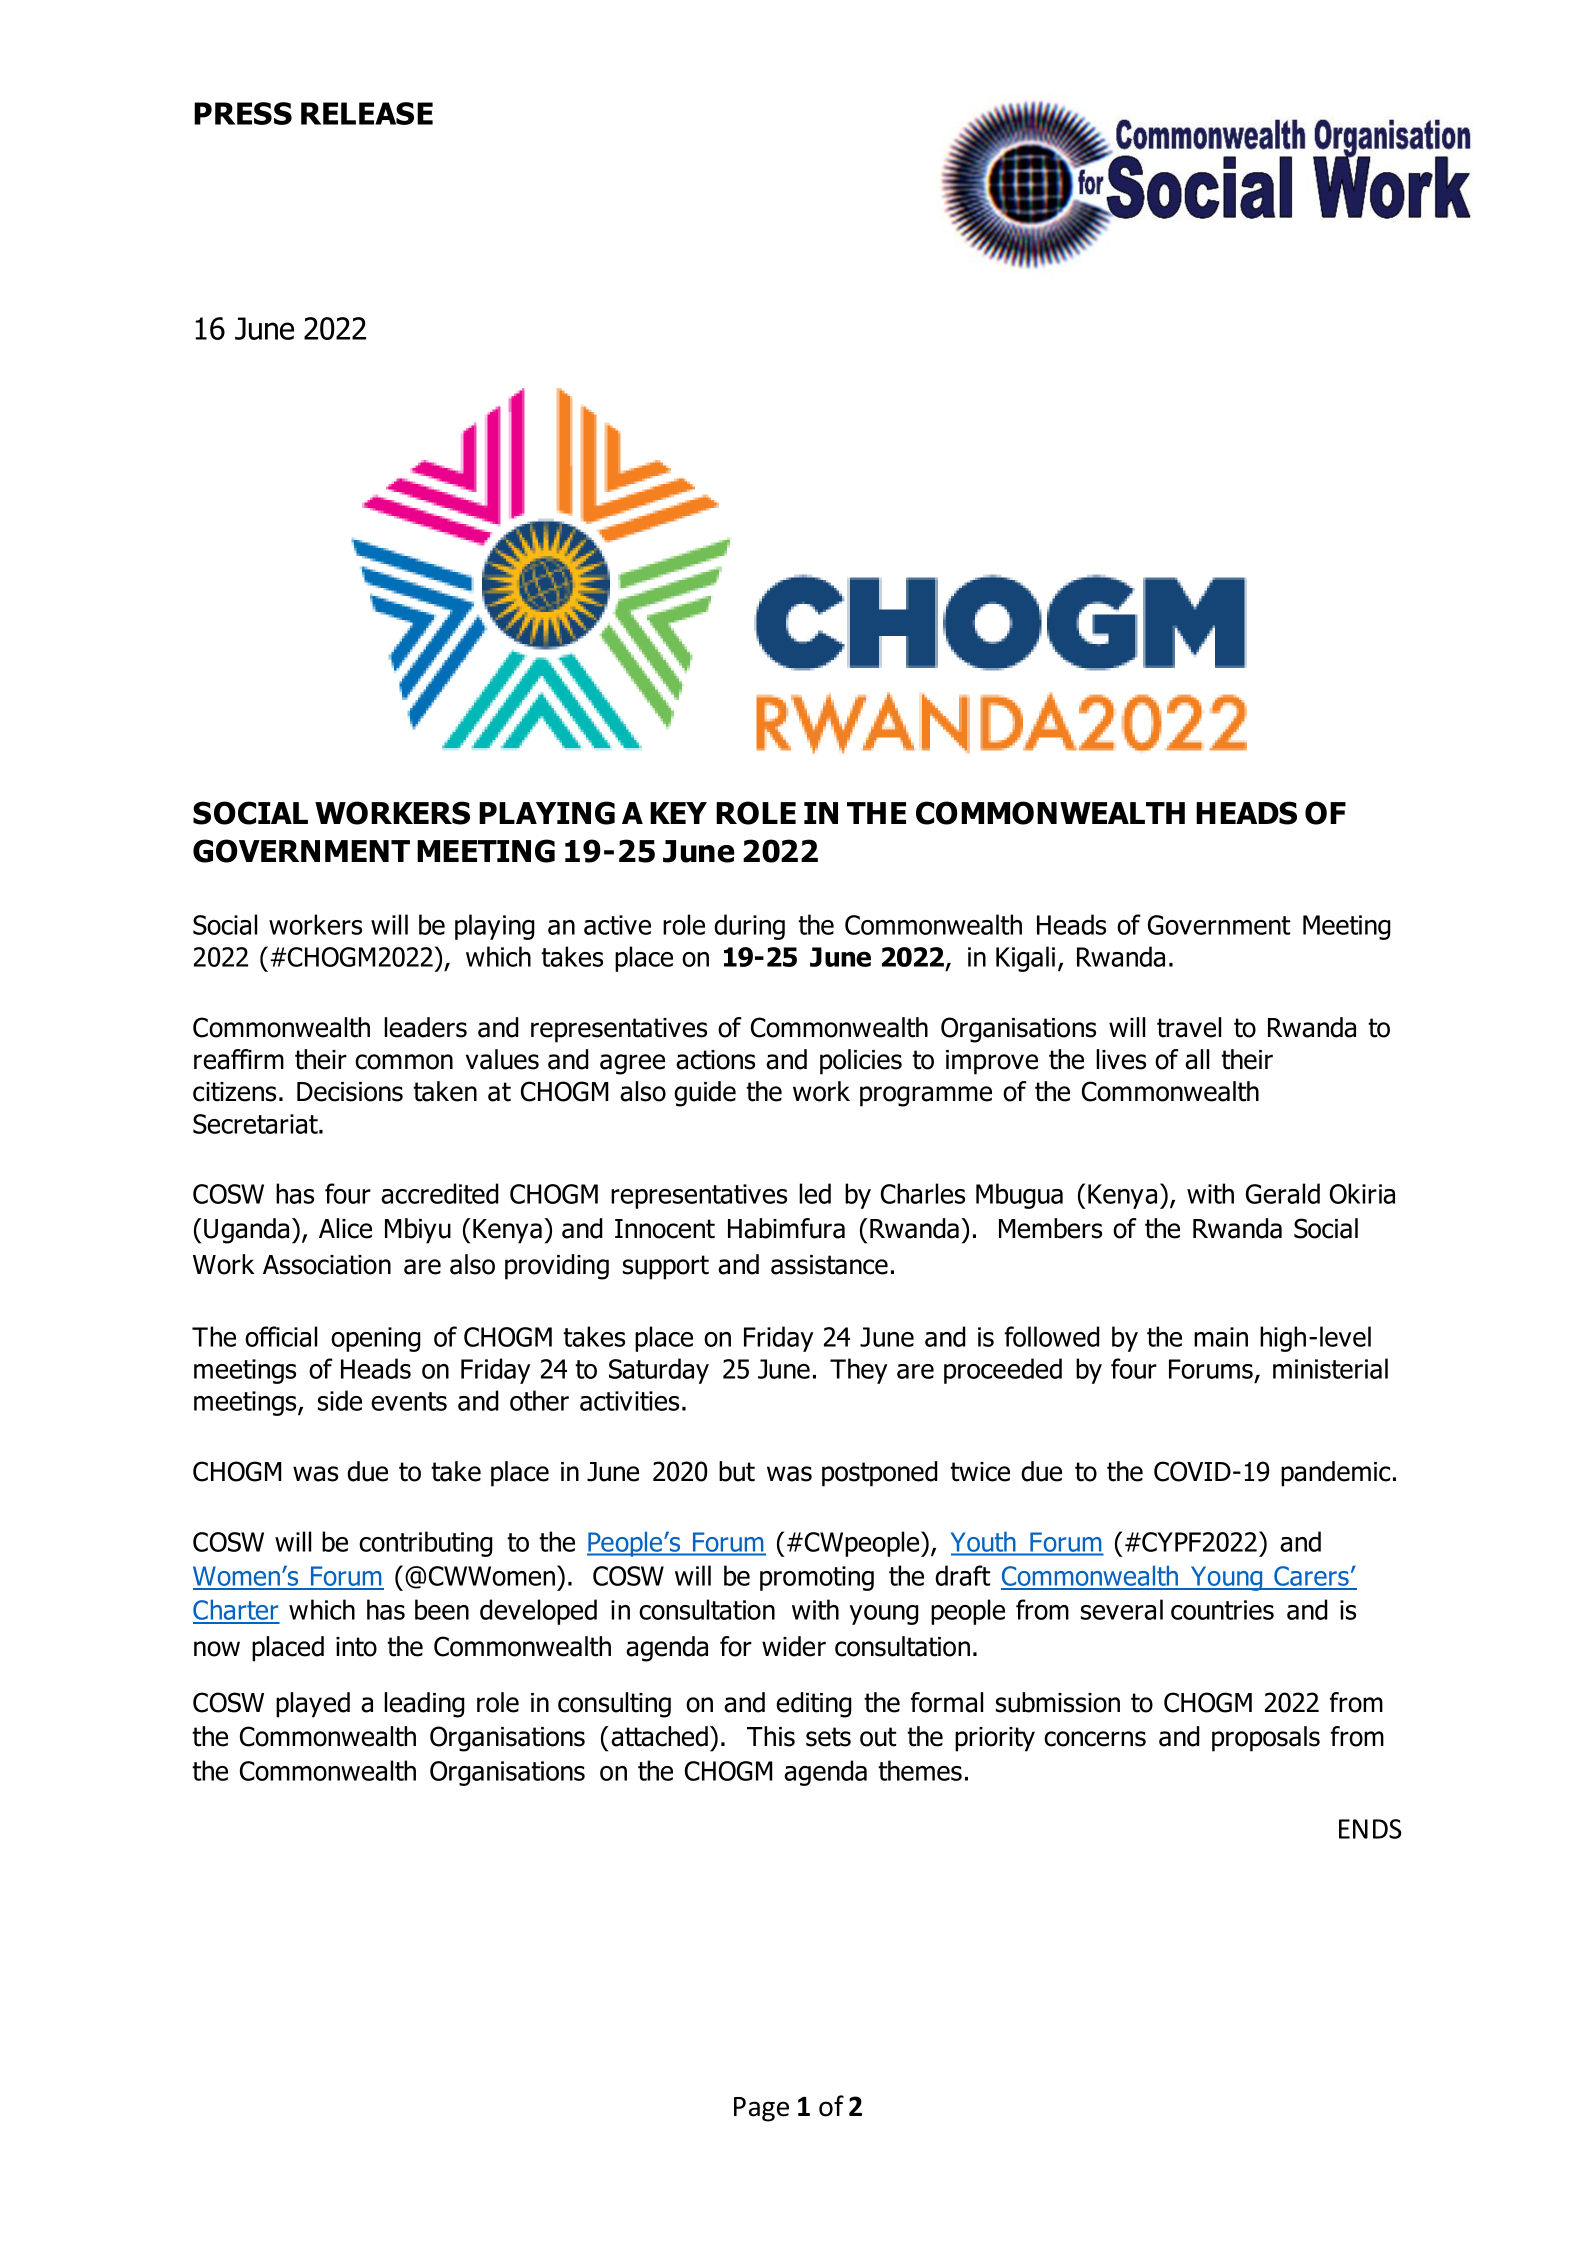  I want to click on RELEASE, so click(367, 113).
